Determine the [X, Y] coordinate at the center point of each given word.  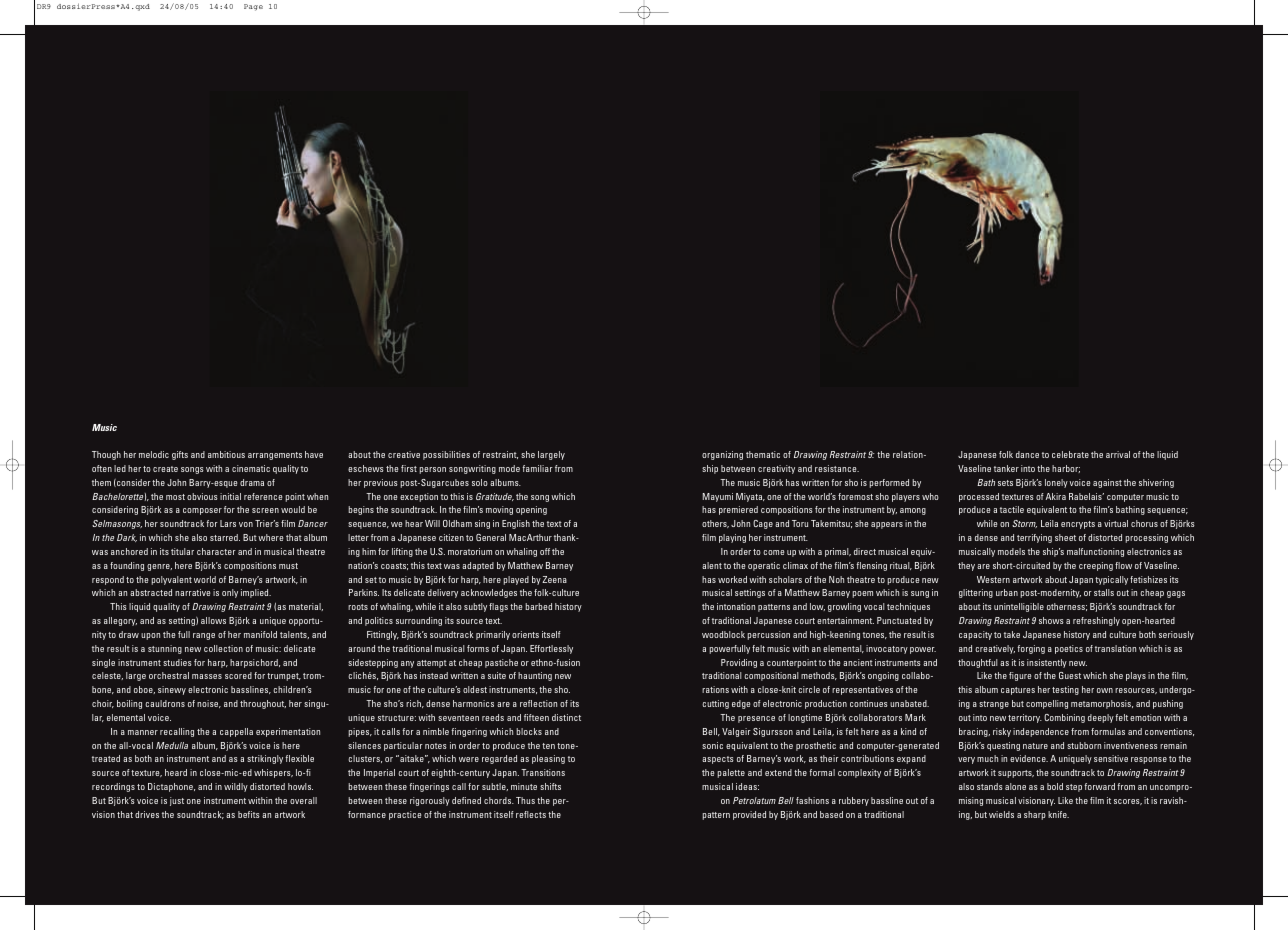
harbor [1066, 469]
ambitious [226, 454]
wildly [236, 787]
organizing [722, 455]
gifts [180, 455]
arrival [1118, 454]
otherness [1067, 607]
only [230, 593]
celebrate [1070, 454]
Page [253, 7]
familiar [537, 468]
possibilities [446, 455]
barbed [538, 606]
